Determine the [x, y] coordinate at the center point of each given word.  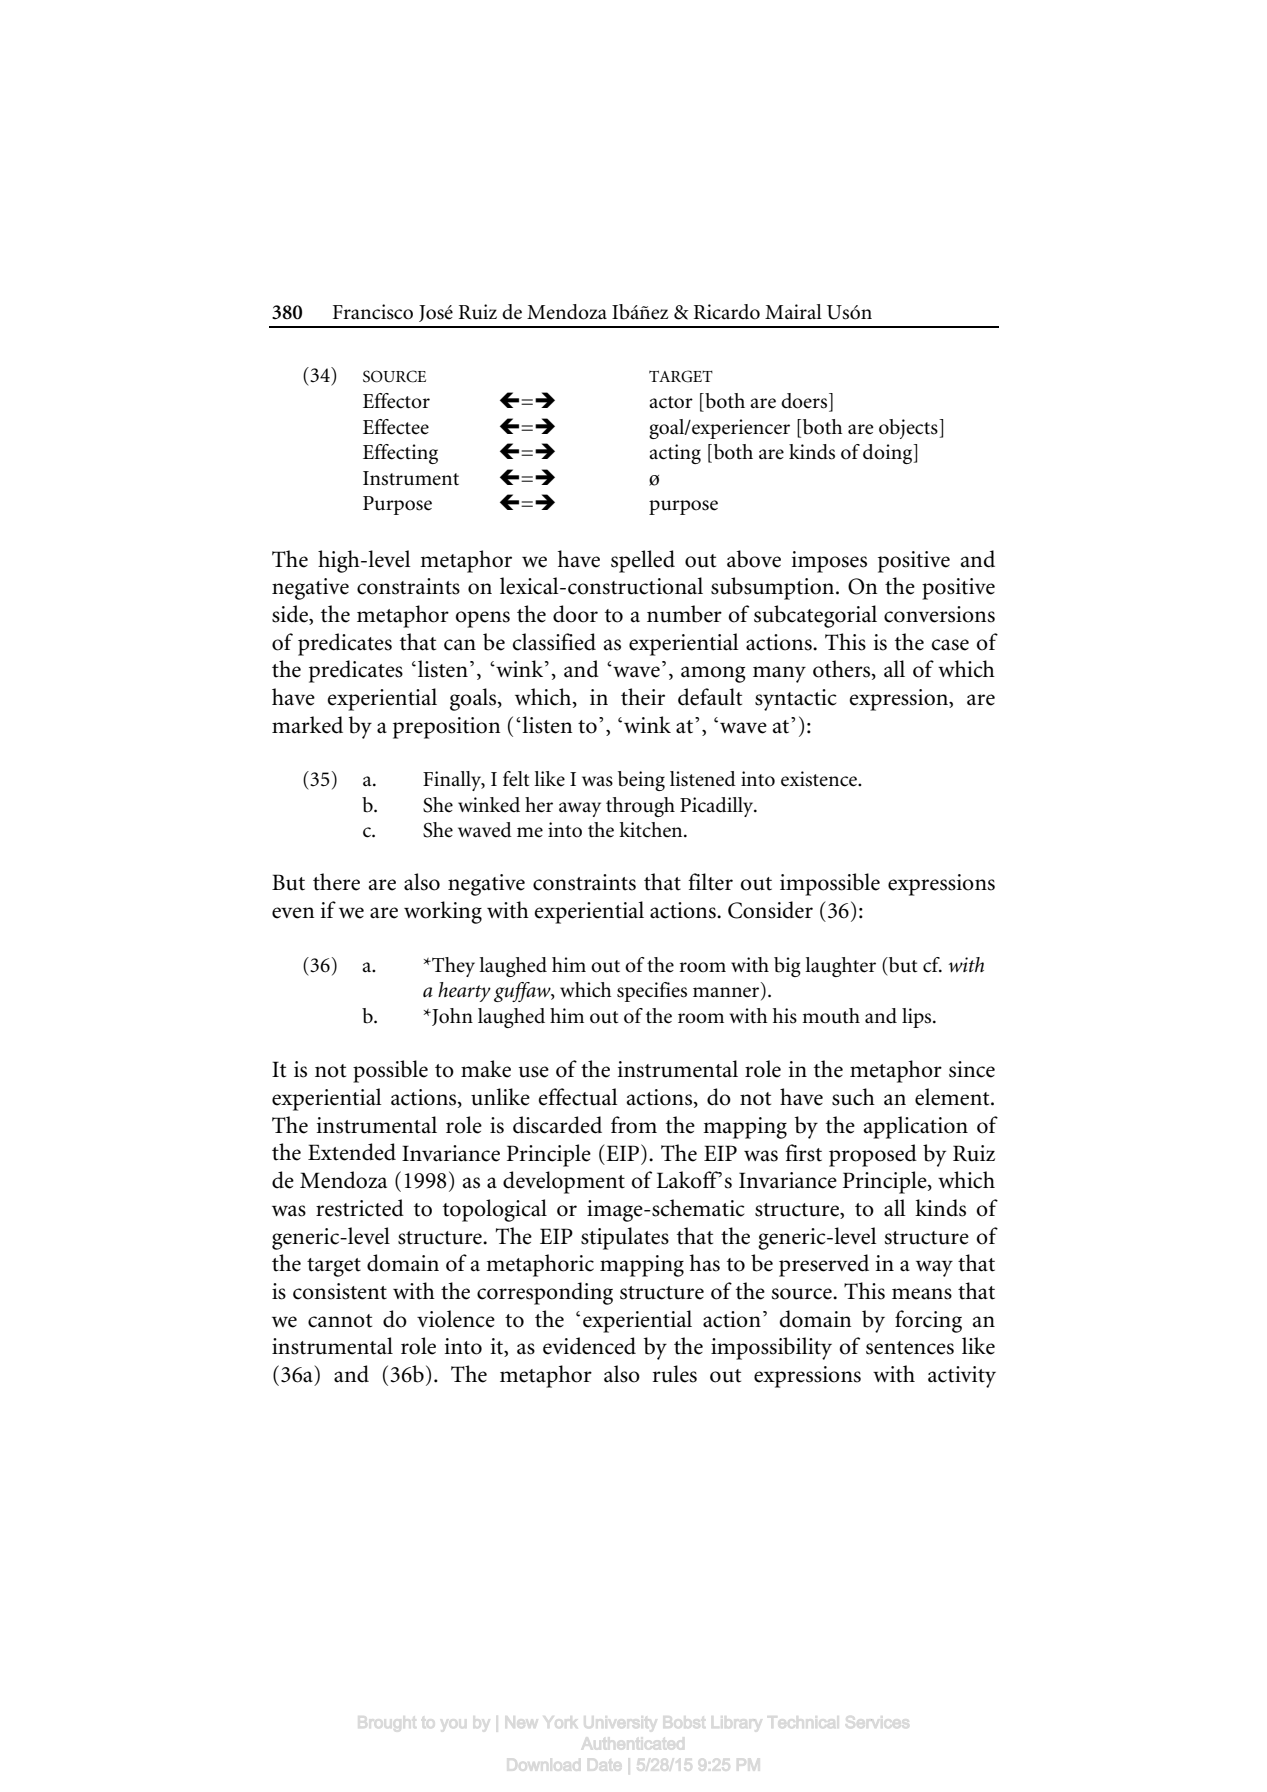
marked [307, 725]
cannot [340, 1321]
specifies [652, 992]
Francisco [373, 312]
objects [909, 429]
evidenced [589, 1346]
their [643, 697]
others [843, 670]
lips [918, 1018]
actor [671, 402]
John [451, 1017]
